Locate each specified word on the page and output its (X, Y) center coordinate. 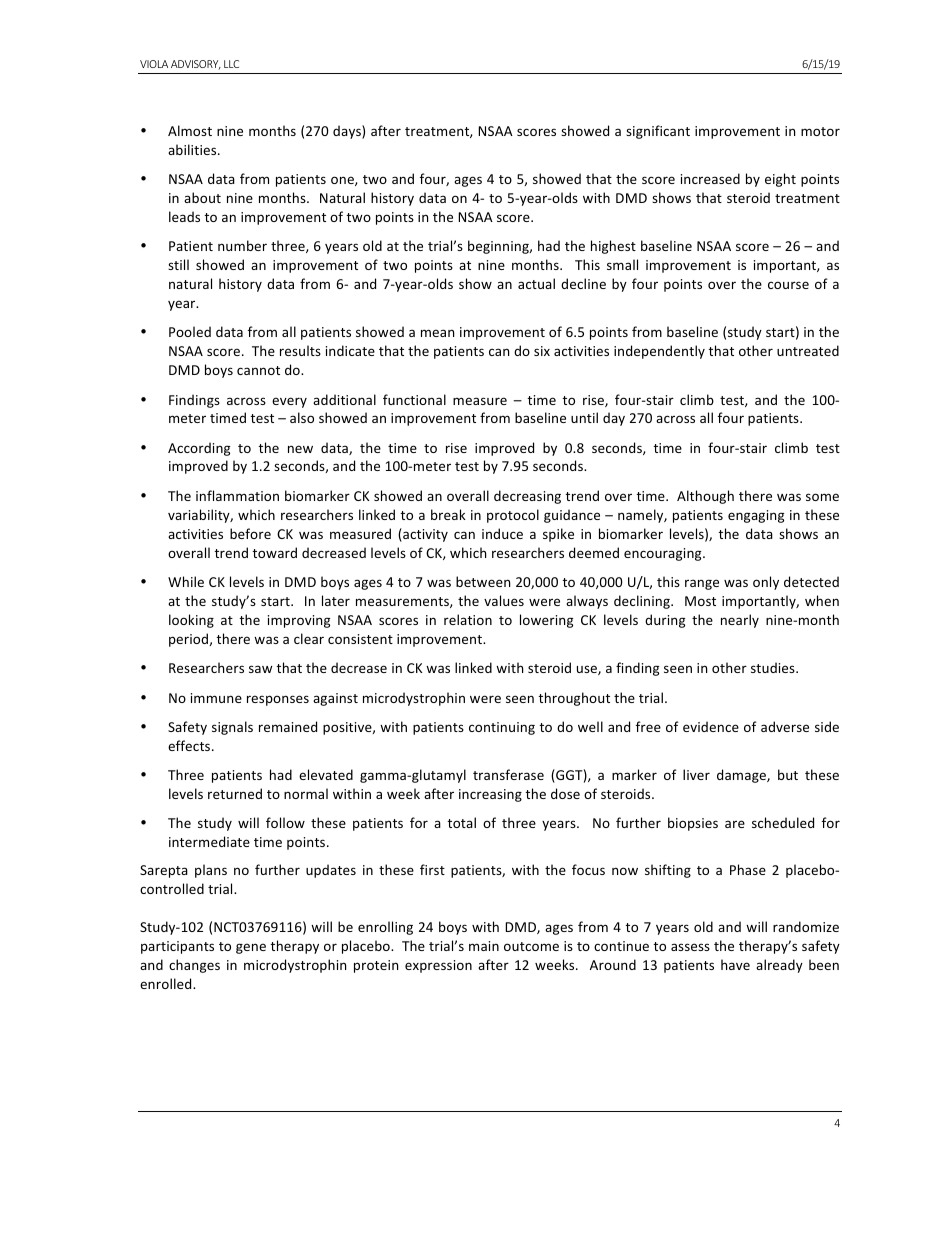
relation (468, 619)
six (542, 351)
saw (260, 669)
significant (658, 132)
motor (820, 131)
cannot (258, 370)
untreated (808, 350)
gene (251, 948)
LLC (231, 64)
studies (774, 667)
